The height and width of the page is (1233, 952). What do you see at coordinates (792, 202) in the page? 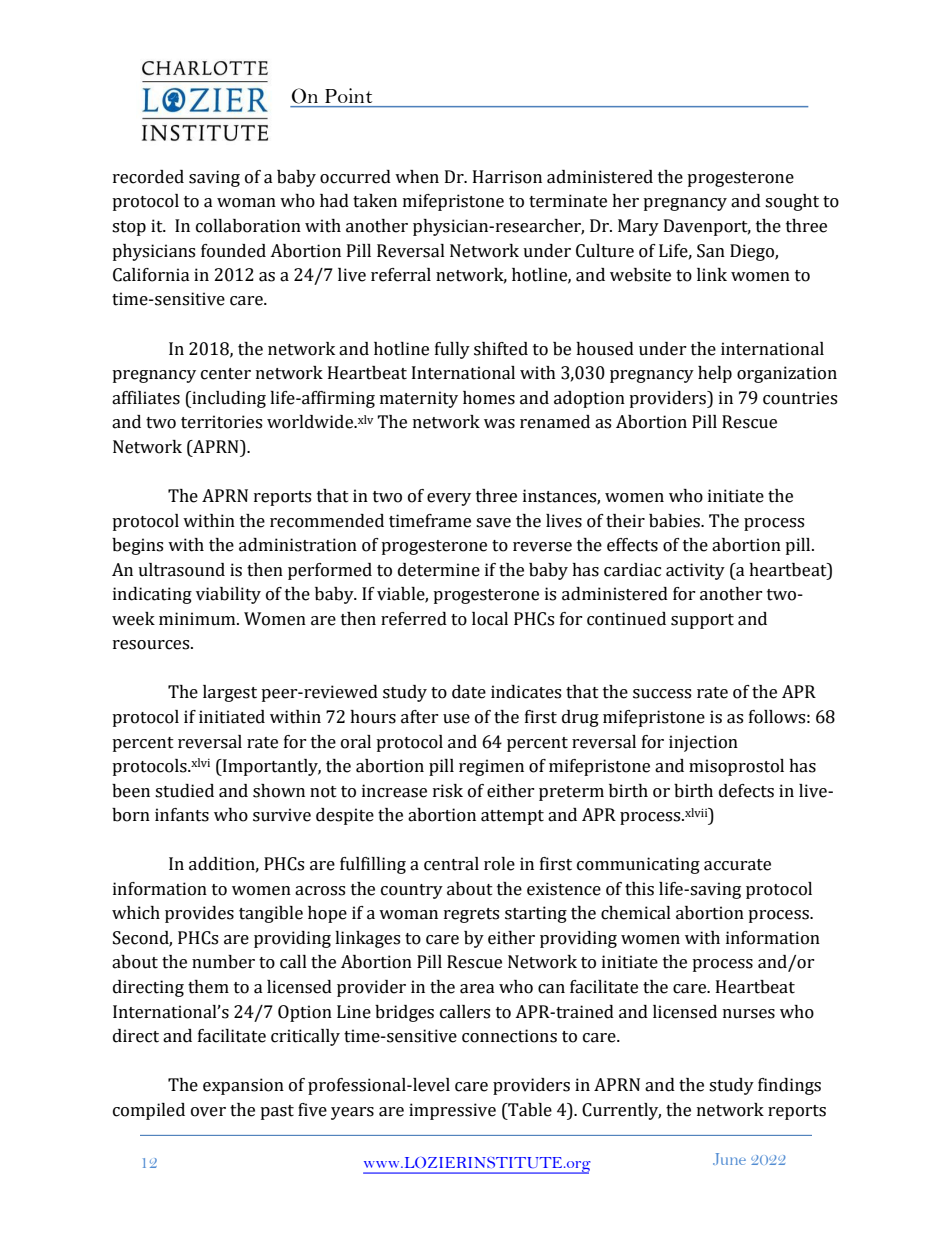
I see `sought` at bounding box center [792, 202].
